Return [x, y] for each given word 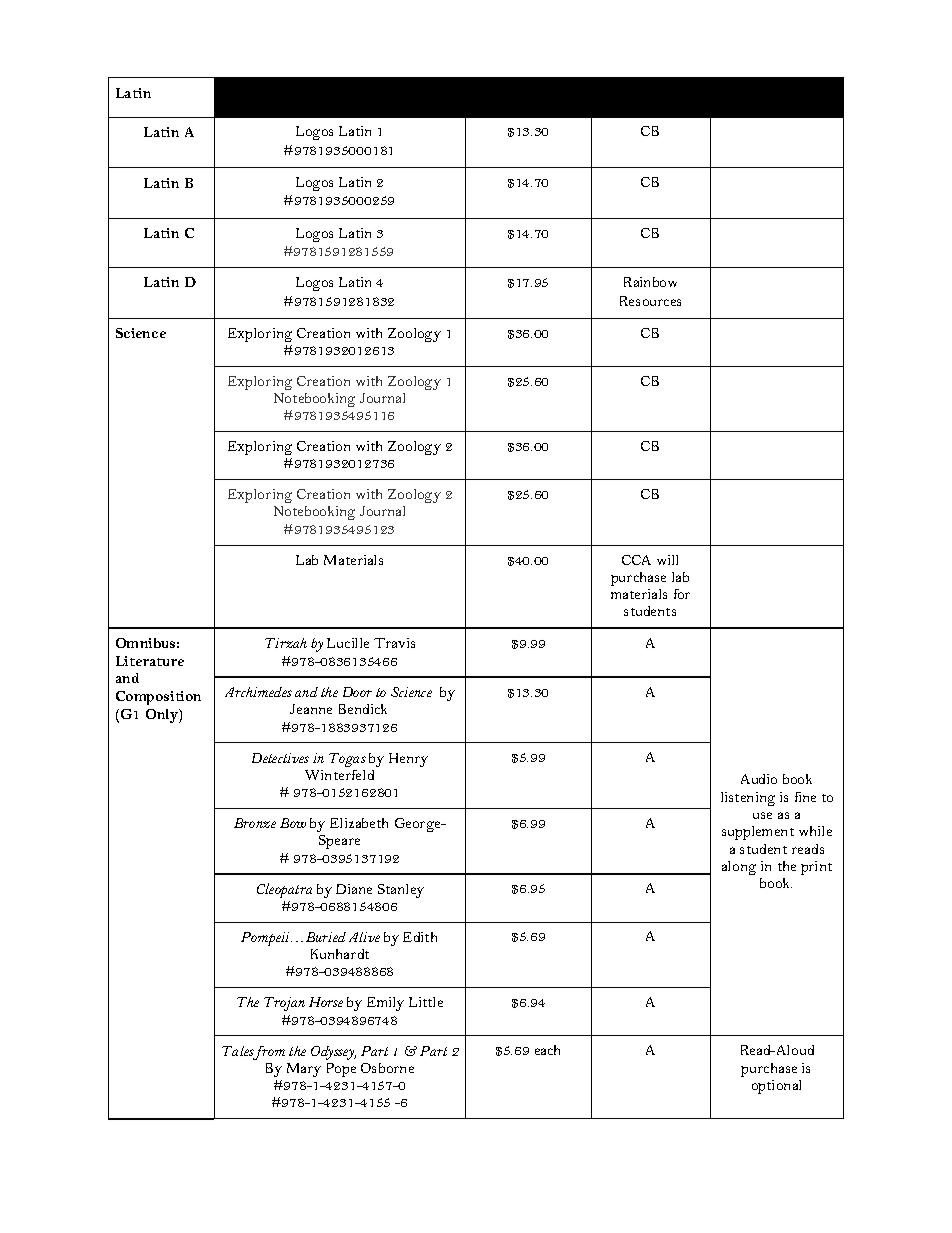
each [547, 1050]
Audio [759, 779]
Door [357, 692]
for [682, 594]
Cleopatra [284, 890]
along [739, 868]
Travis [394, 643]
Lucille [348, 643]
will [667, 560]
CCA [636, 560]
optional [776, 1087]
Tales [238, 1052]
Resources [650, 301]
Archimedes [258, 692]
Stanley [401, 891]
